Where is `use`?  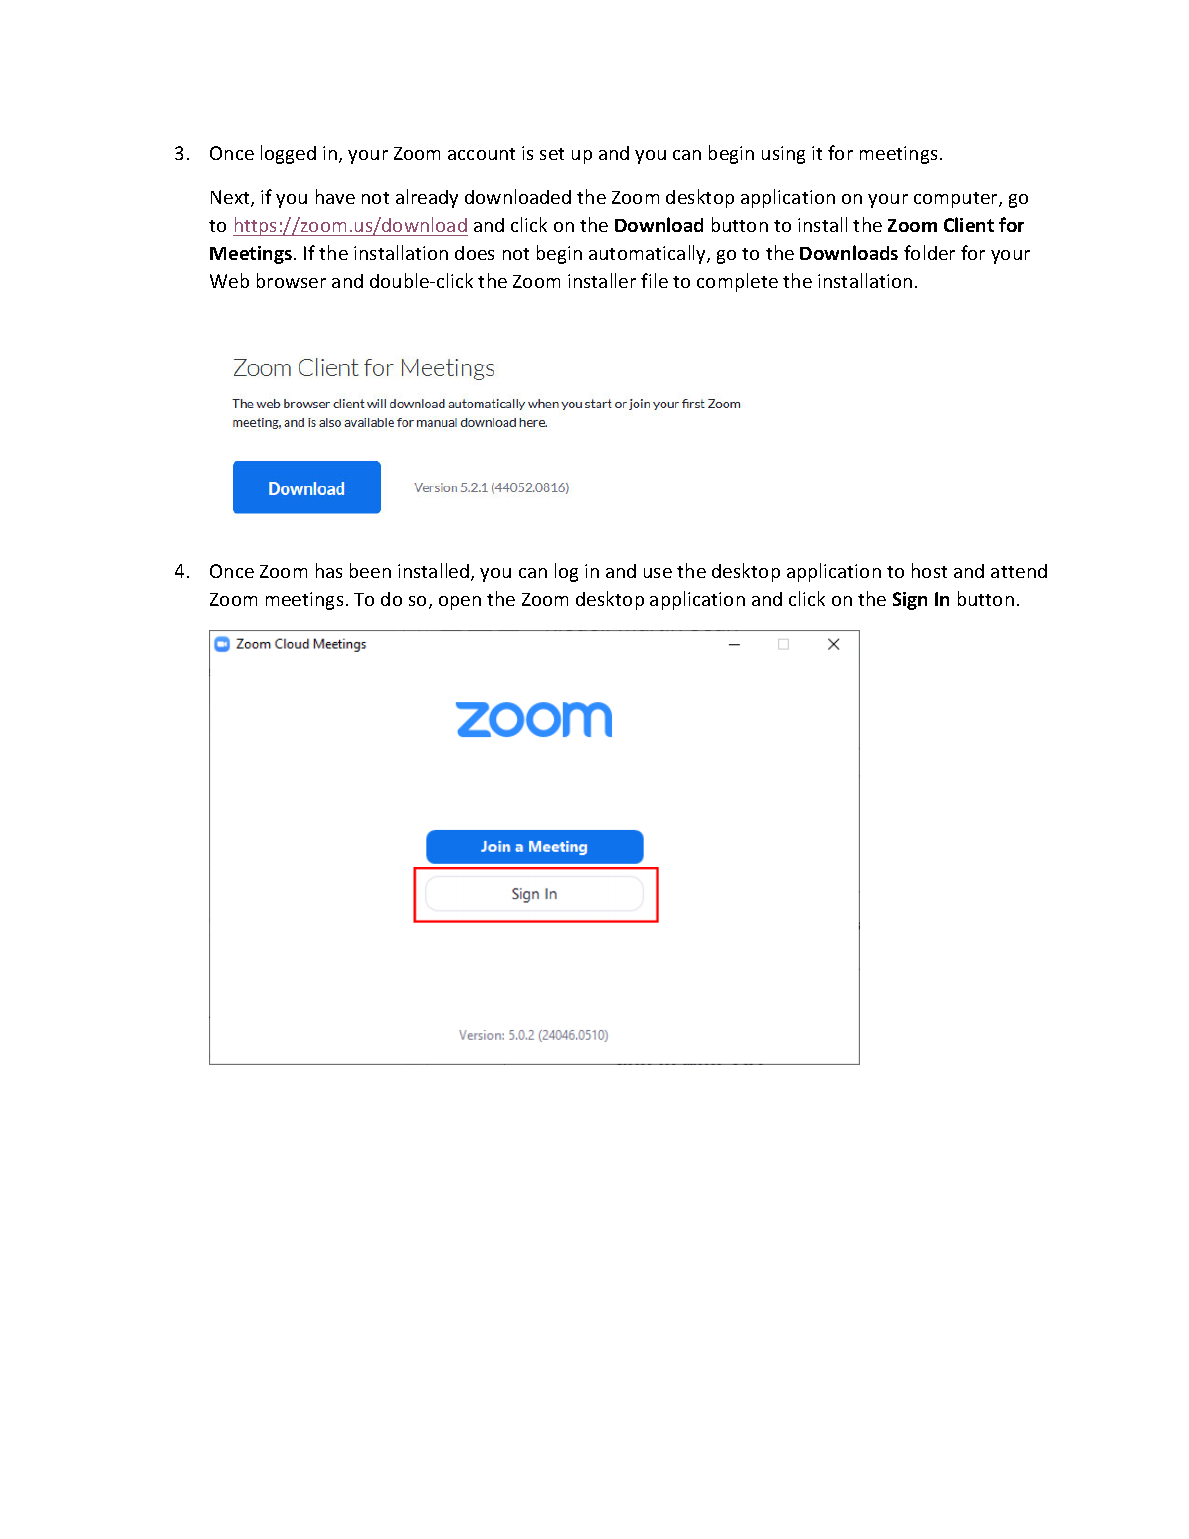
use is located at coordinates (658, 573).
